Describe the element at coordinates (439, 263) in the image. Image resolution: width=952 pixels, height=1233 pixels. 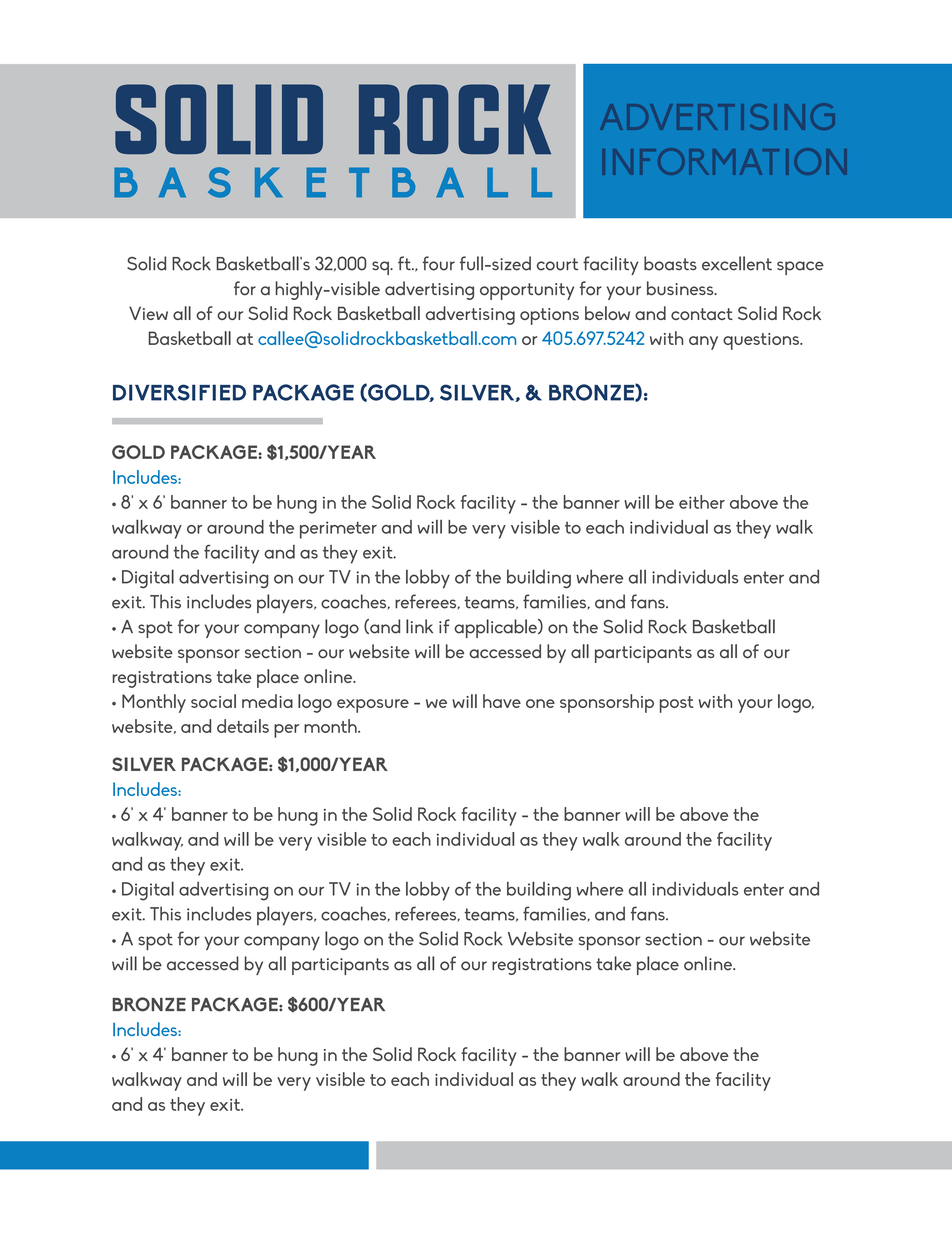
I see `four` at that location.
